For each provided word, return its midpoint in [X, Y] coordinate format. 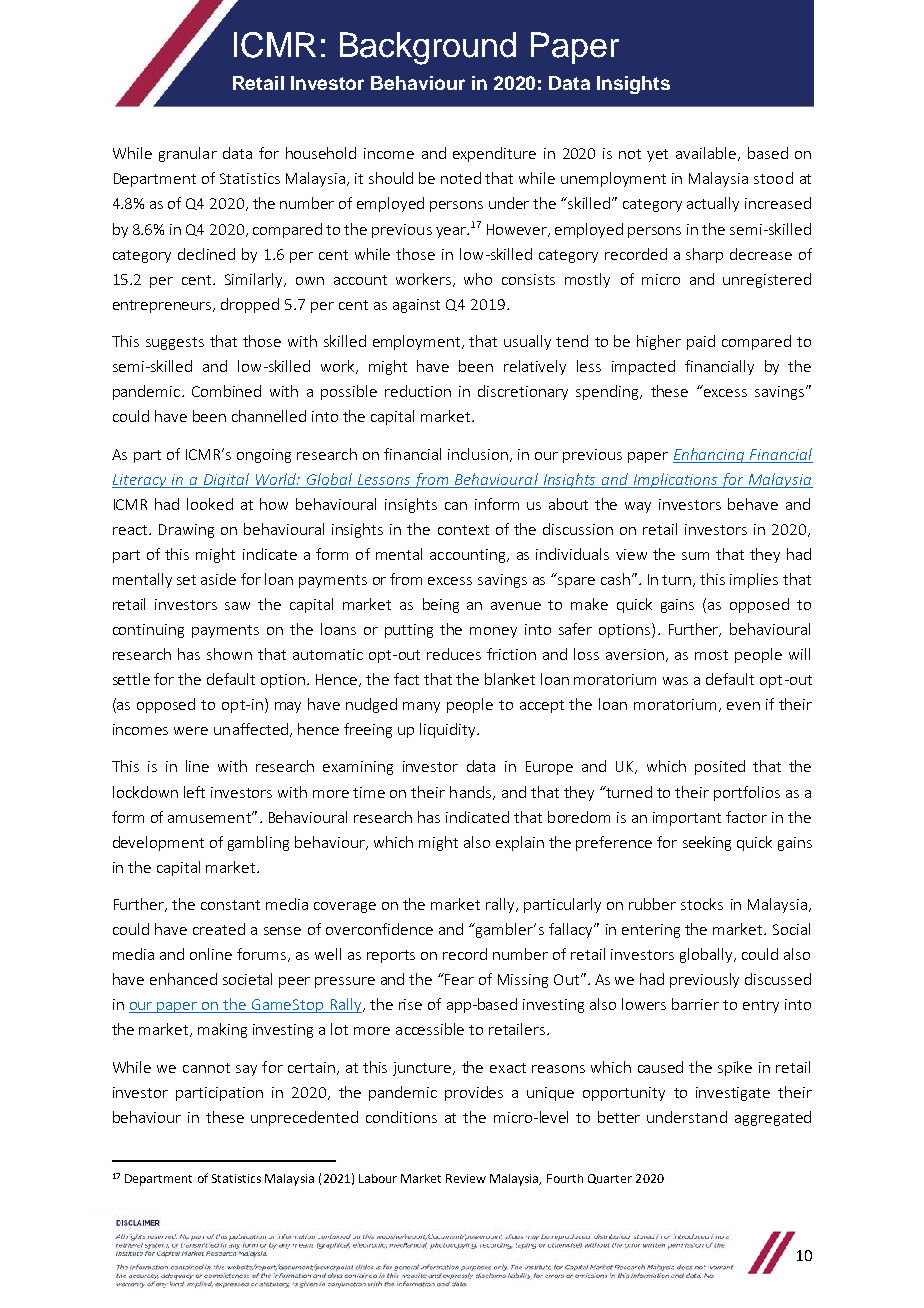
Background [428, 48]
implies [754, 580]
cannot [206, 1068]
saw [237, 606]
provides [474, 1093]
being [441, 605]
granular [188, 154]
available [706, 153]
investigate [733, 1094]
